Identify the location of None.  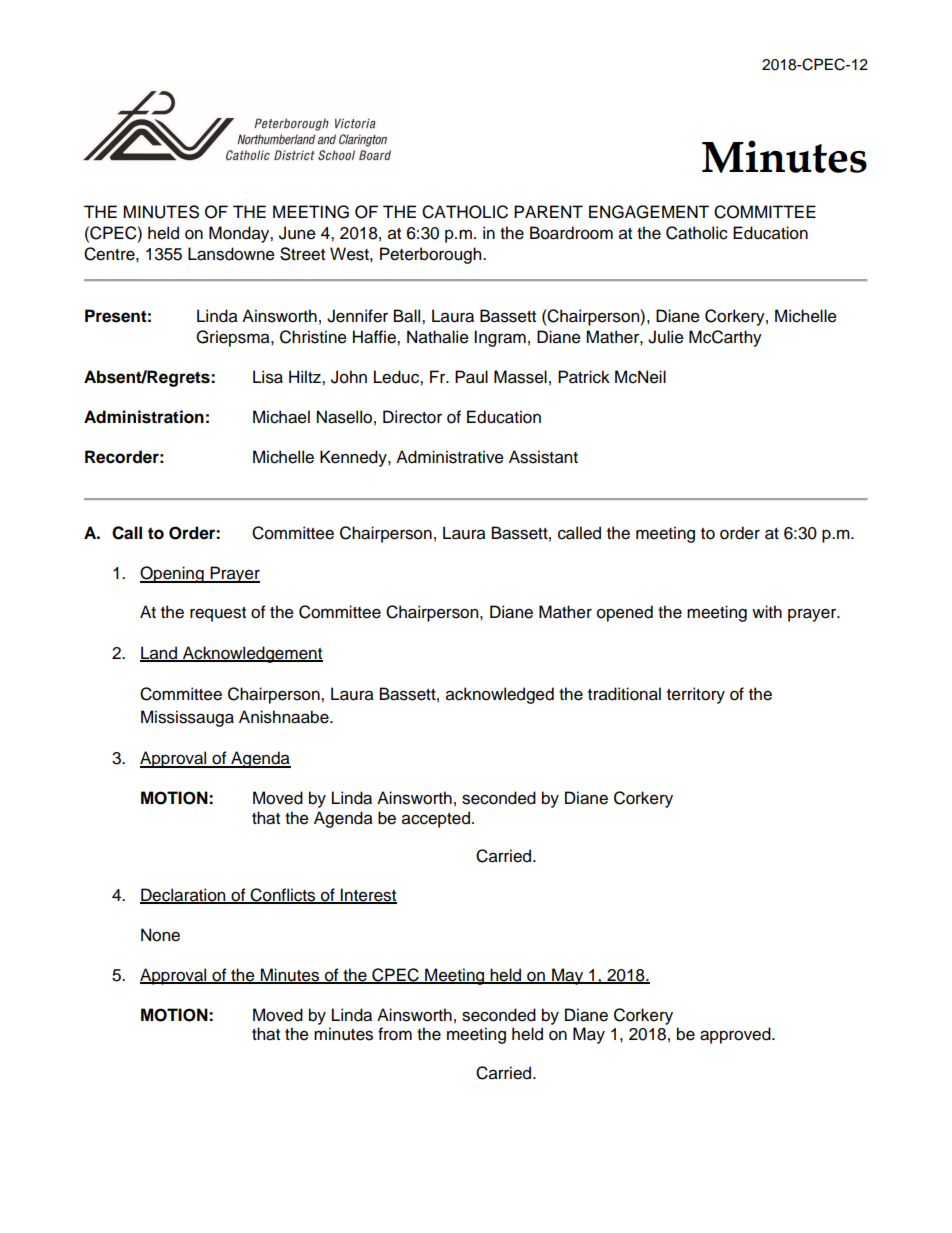
(160, 935).
